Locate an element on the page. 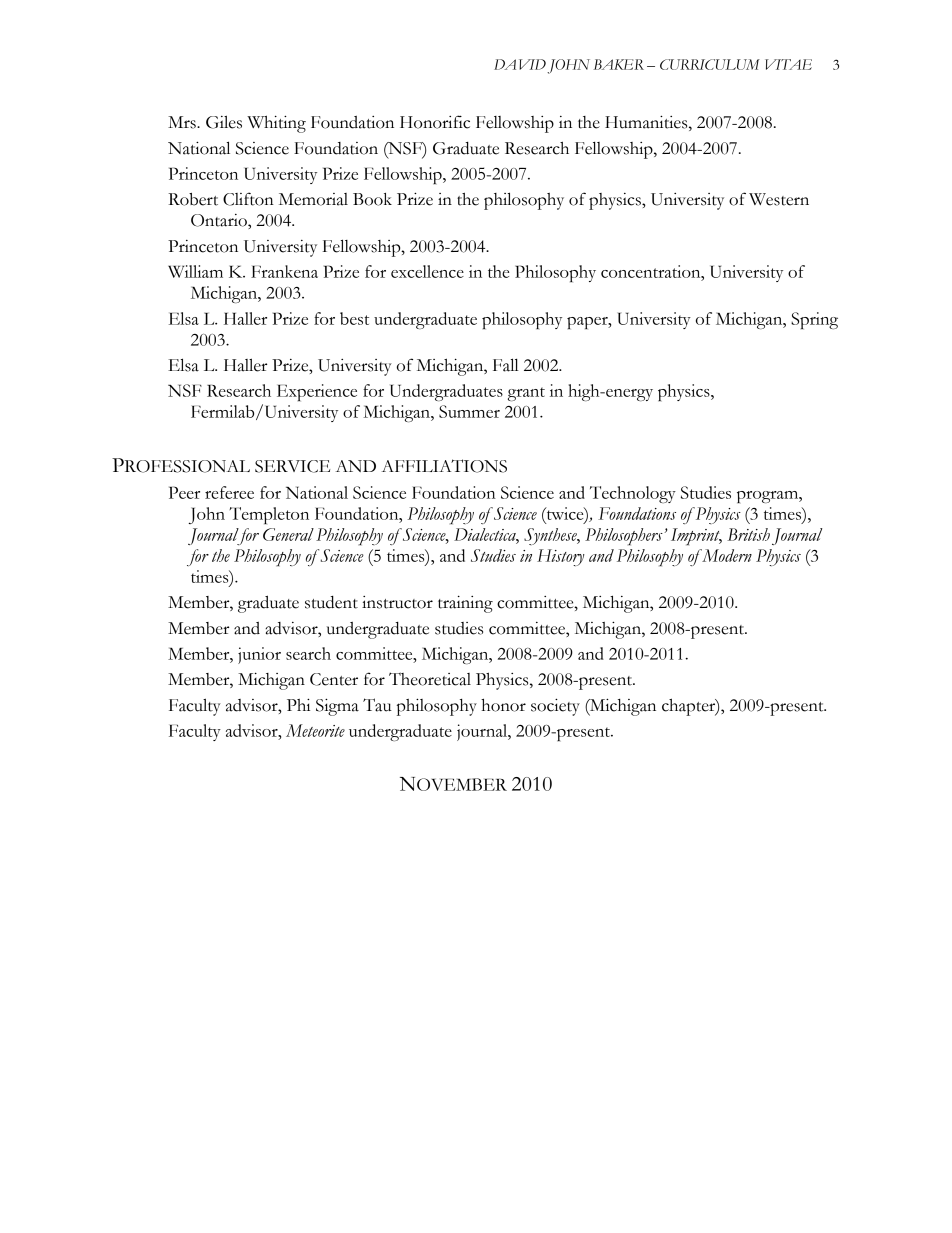 The height and width of the image is (1233, 952). Whiting is located at coordinates (276, 124).
